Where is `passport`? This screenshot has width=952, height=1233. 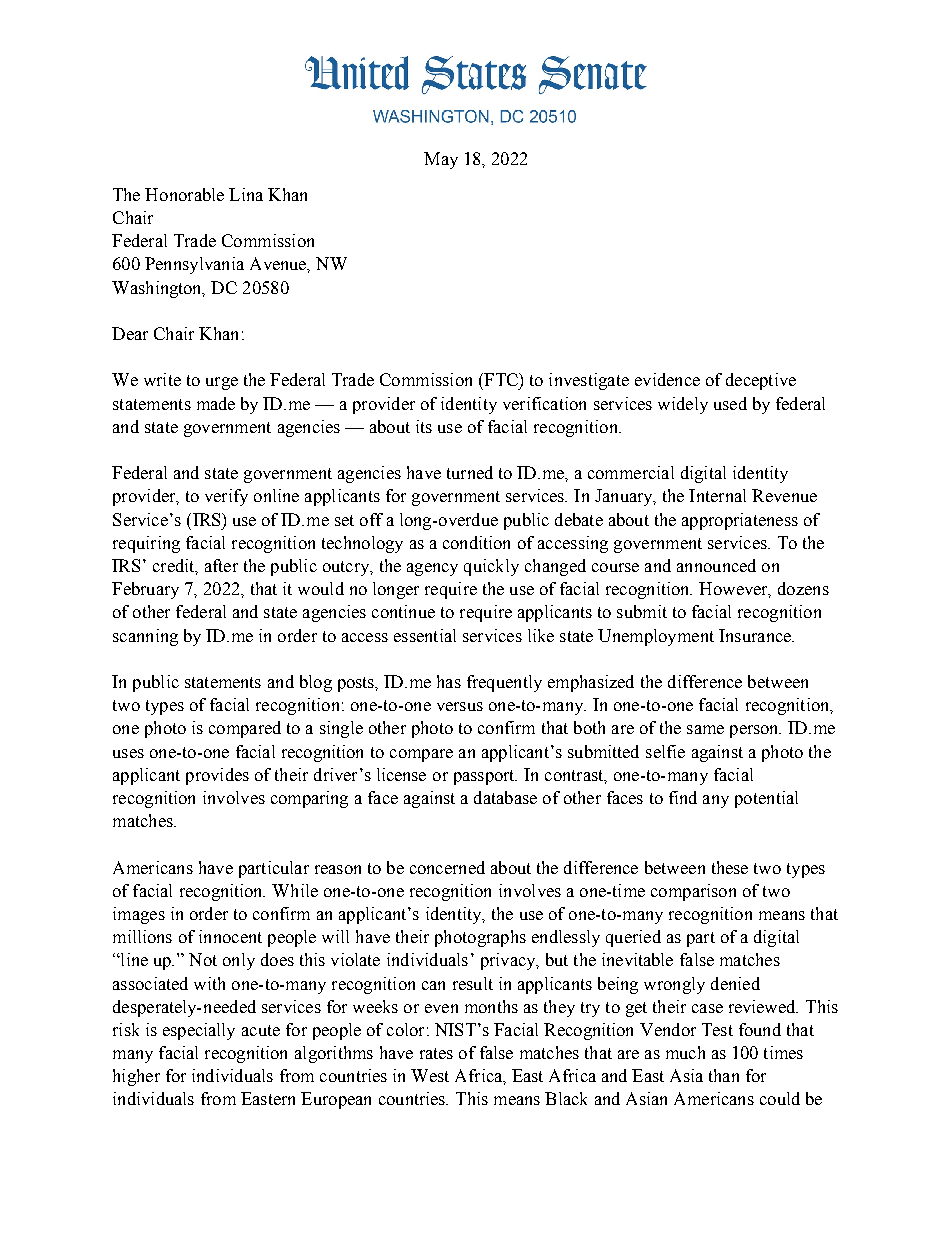
passport is located at coordinates (485, 777).
